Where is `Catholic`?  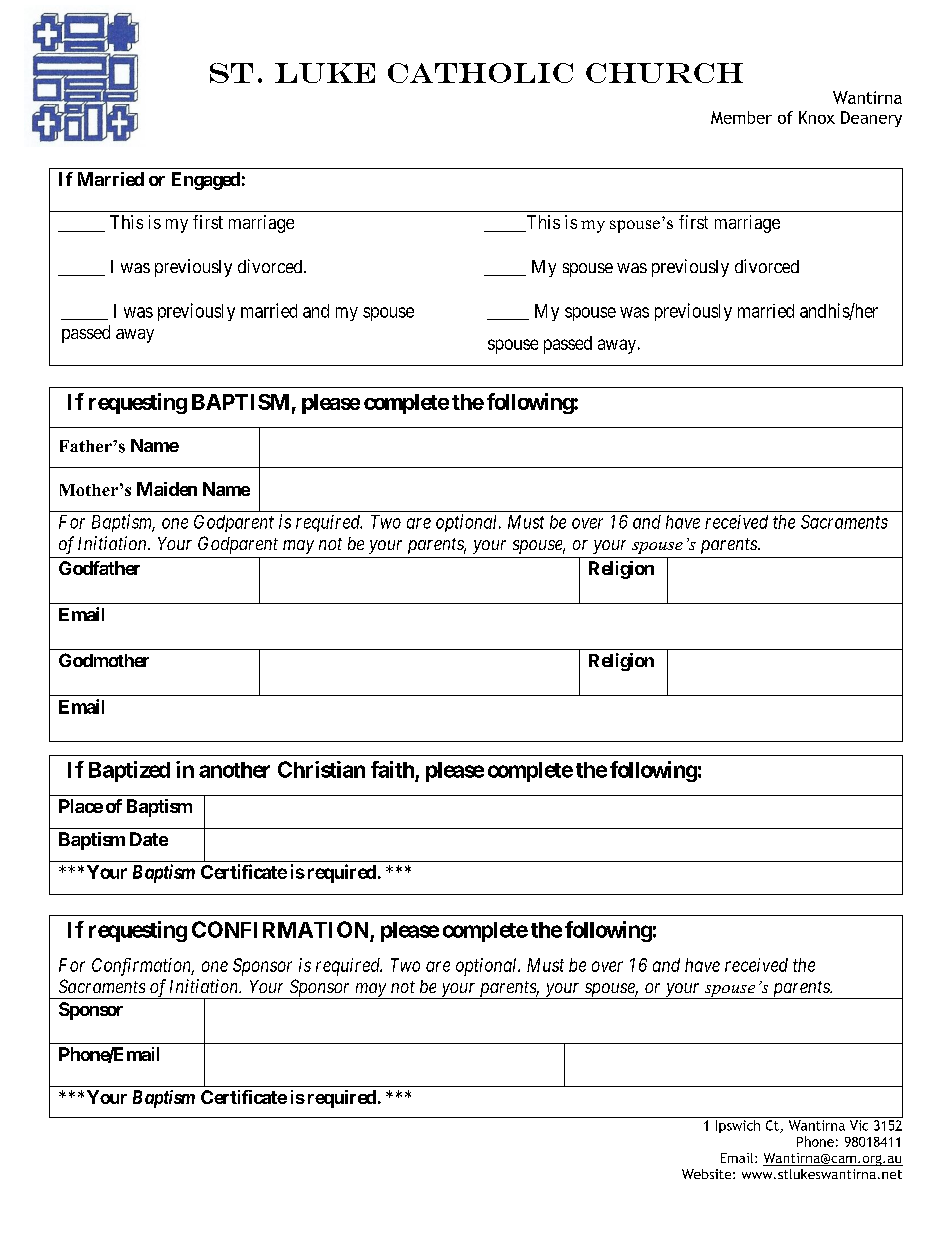
Catholic is located at coordinates (480, 73).
